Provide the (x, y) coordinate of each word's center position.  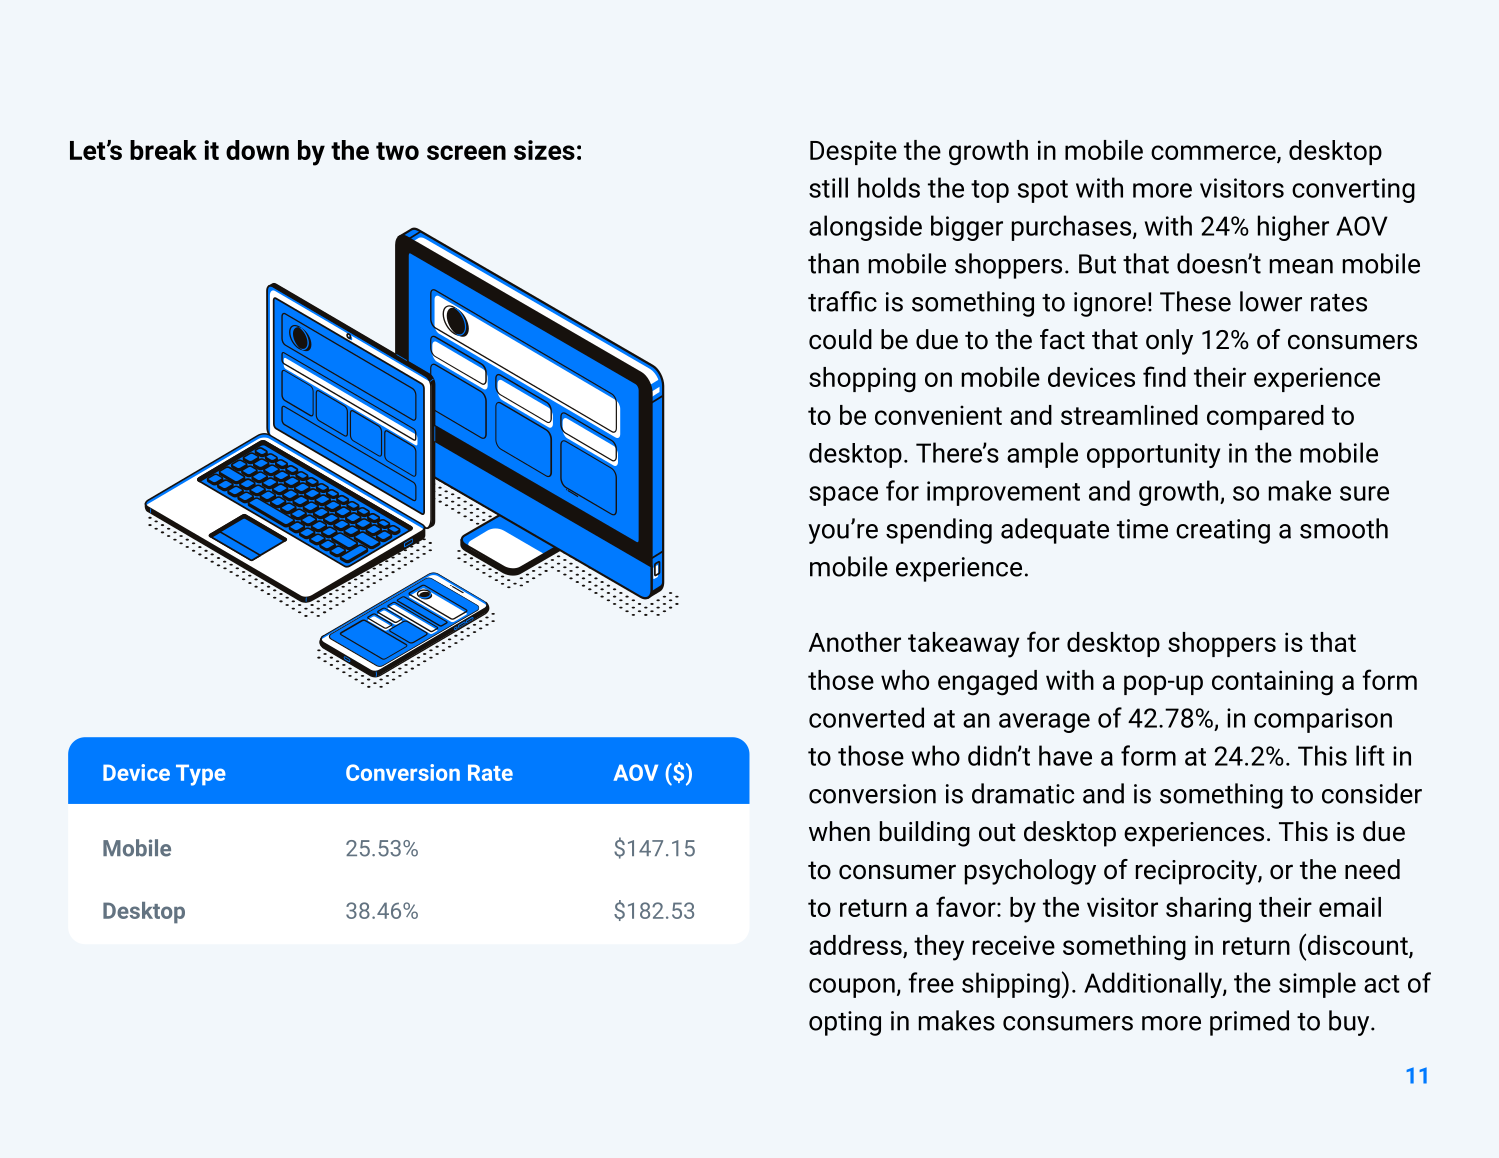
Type (201, 775)
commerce (1214, 153)
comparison (1323, 720)
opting (845, 1023)
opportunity (1153, 455)
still (828, 187)
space (843, 496)
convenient (938, 415)
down (257, 150)
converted (866, 717)
